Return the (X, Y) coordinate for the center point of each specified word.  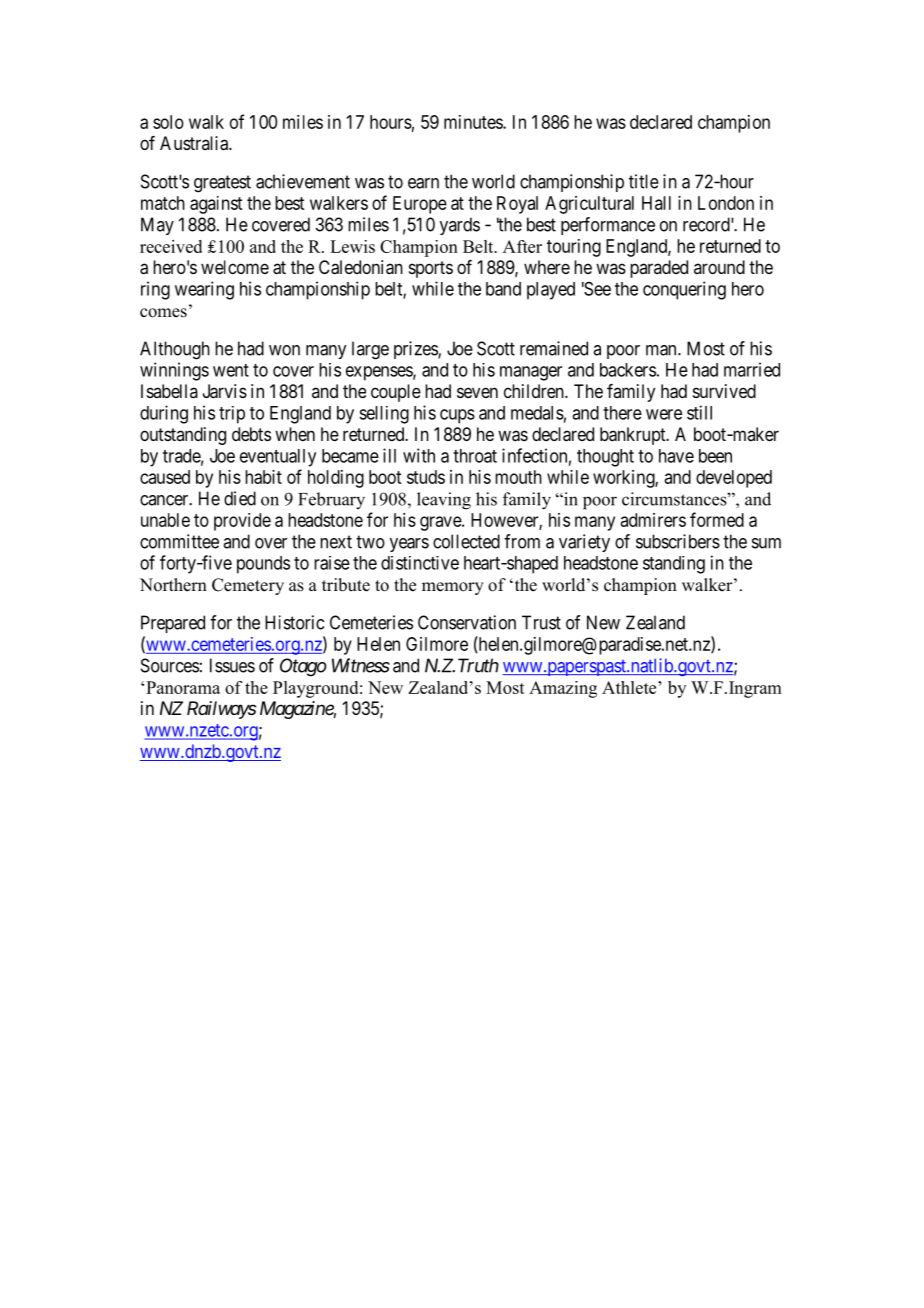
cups (457, 416)
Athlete (630, 687)
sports (431, 269)
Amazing (563, 689)
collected (466, 541)
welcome (235, 267)
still (699, 412)
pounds (263, 565)
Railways (221, 710)
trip (232, 415)
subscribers (678, 541)
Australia (195, 143)
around (719, 267)
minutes (474, 122)
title (644, 181)
